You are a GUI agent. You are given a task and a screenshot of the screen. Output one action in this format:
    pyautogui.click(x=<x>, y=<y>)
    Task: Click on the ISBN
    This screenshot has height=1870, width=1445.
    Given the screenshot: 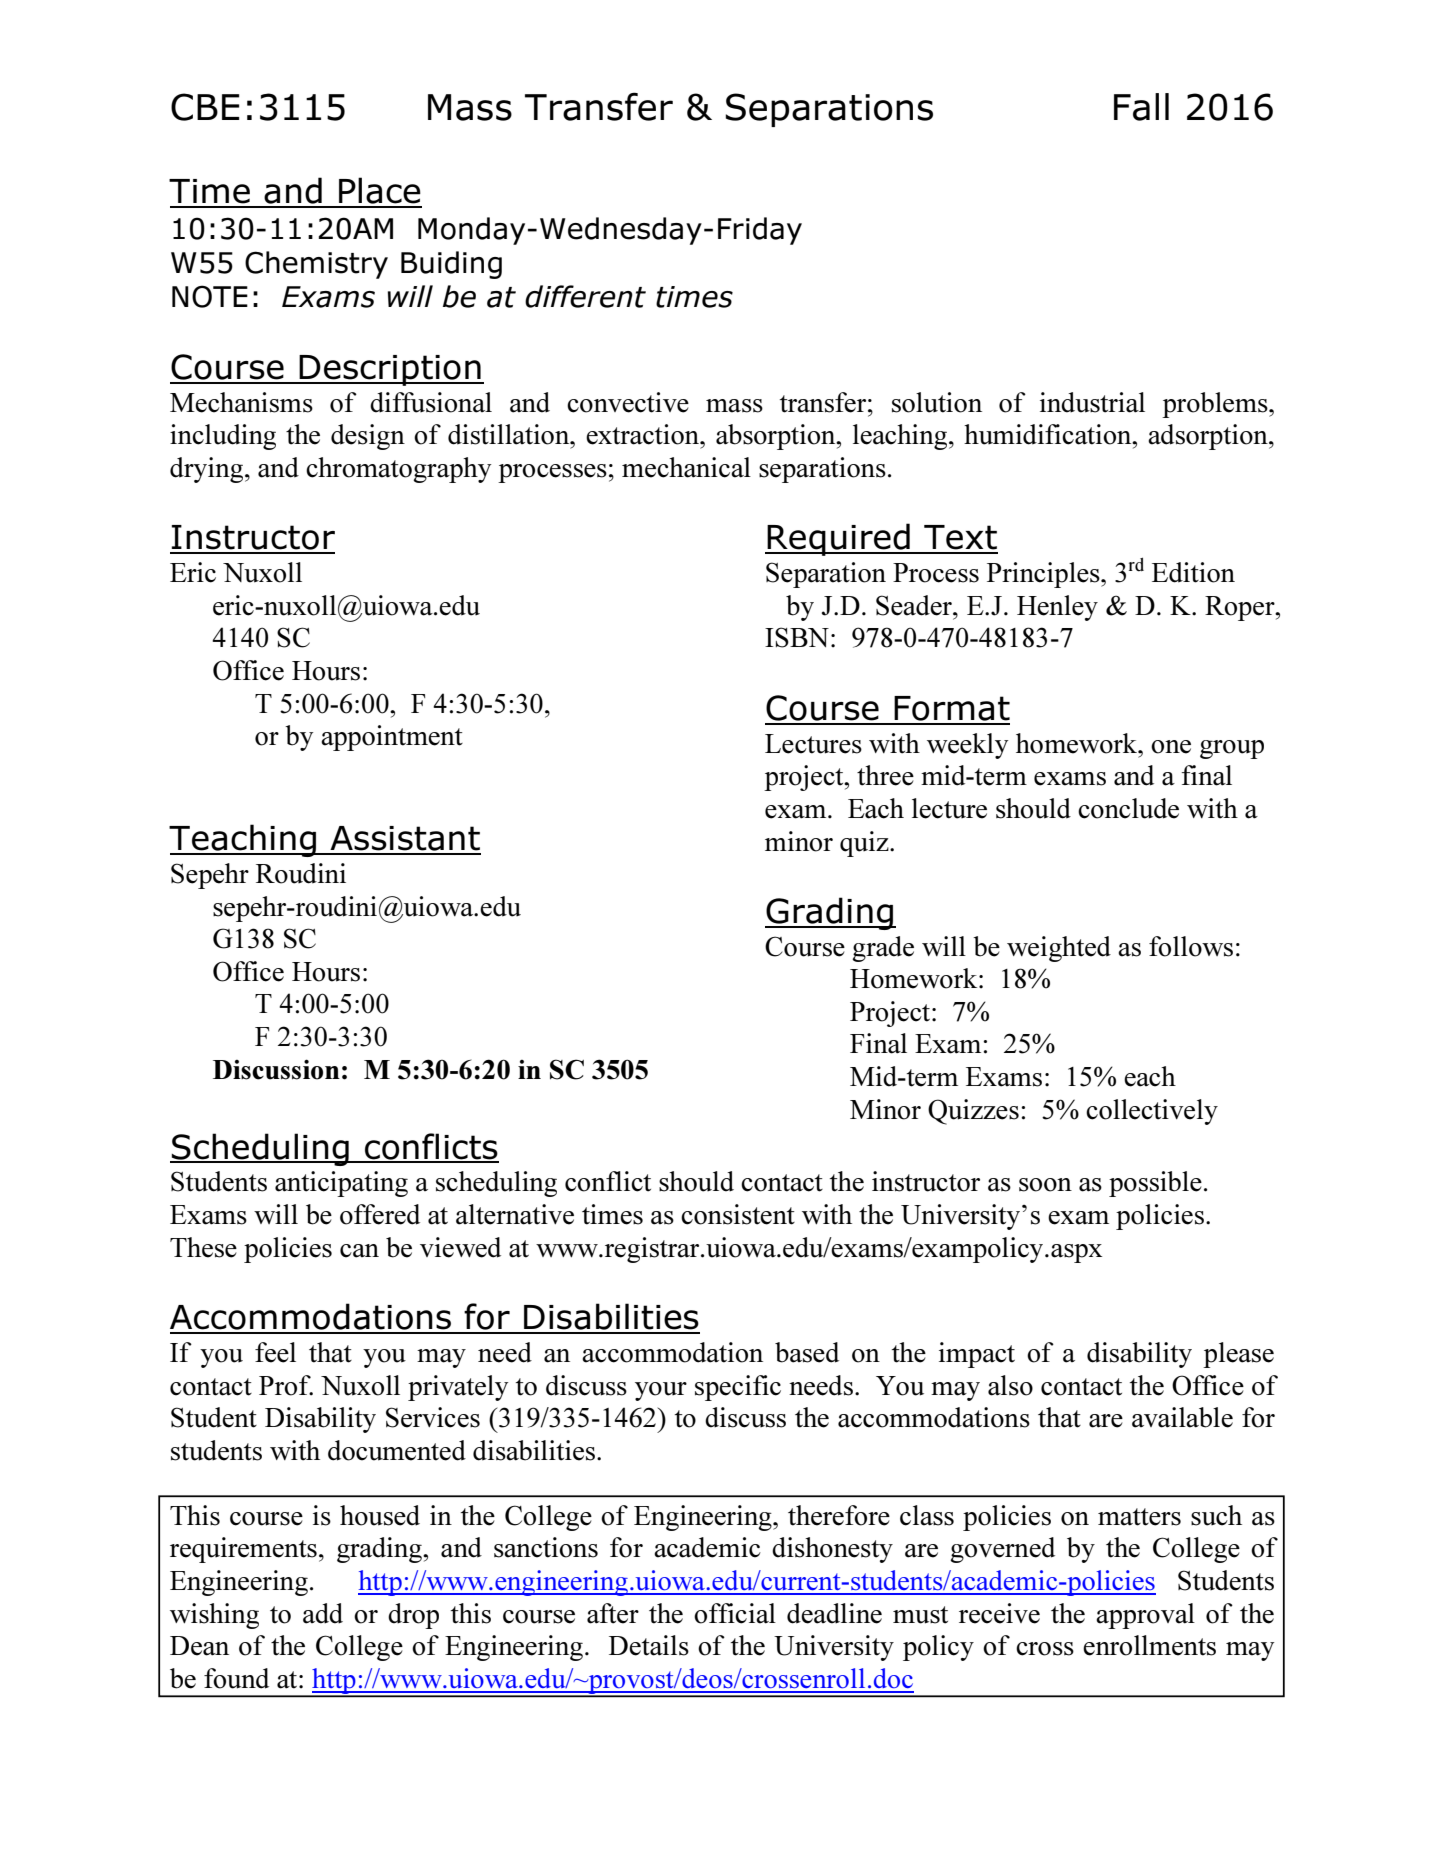 What is the action you would take?
    pyautogui.click(x=797, y=637)
